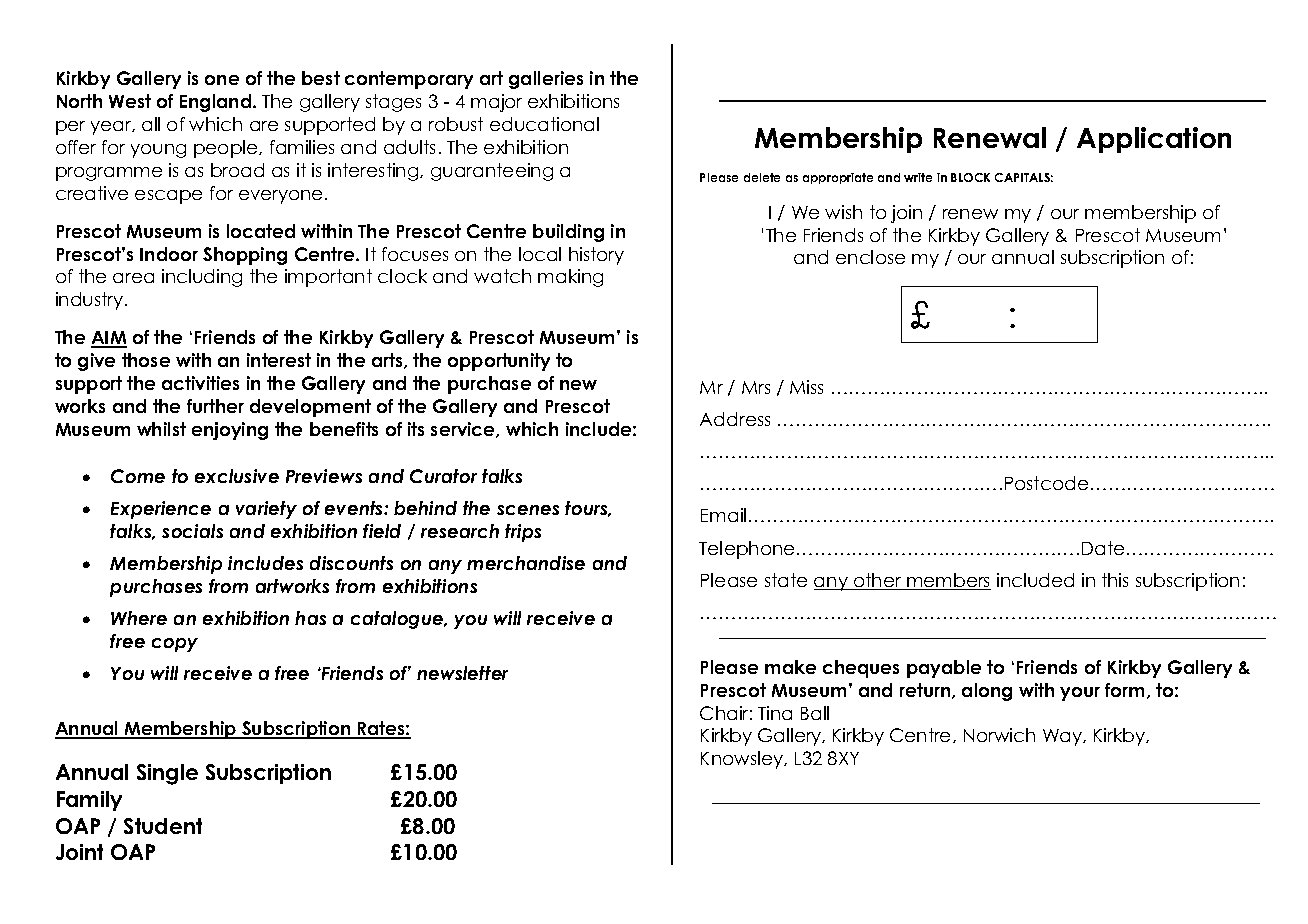  I want to click on Tina, so click(775, 713).
